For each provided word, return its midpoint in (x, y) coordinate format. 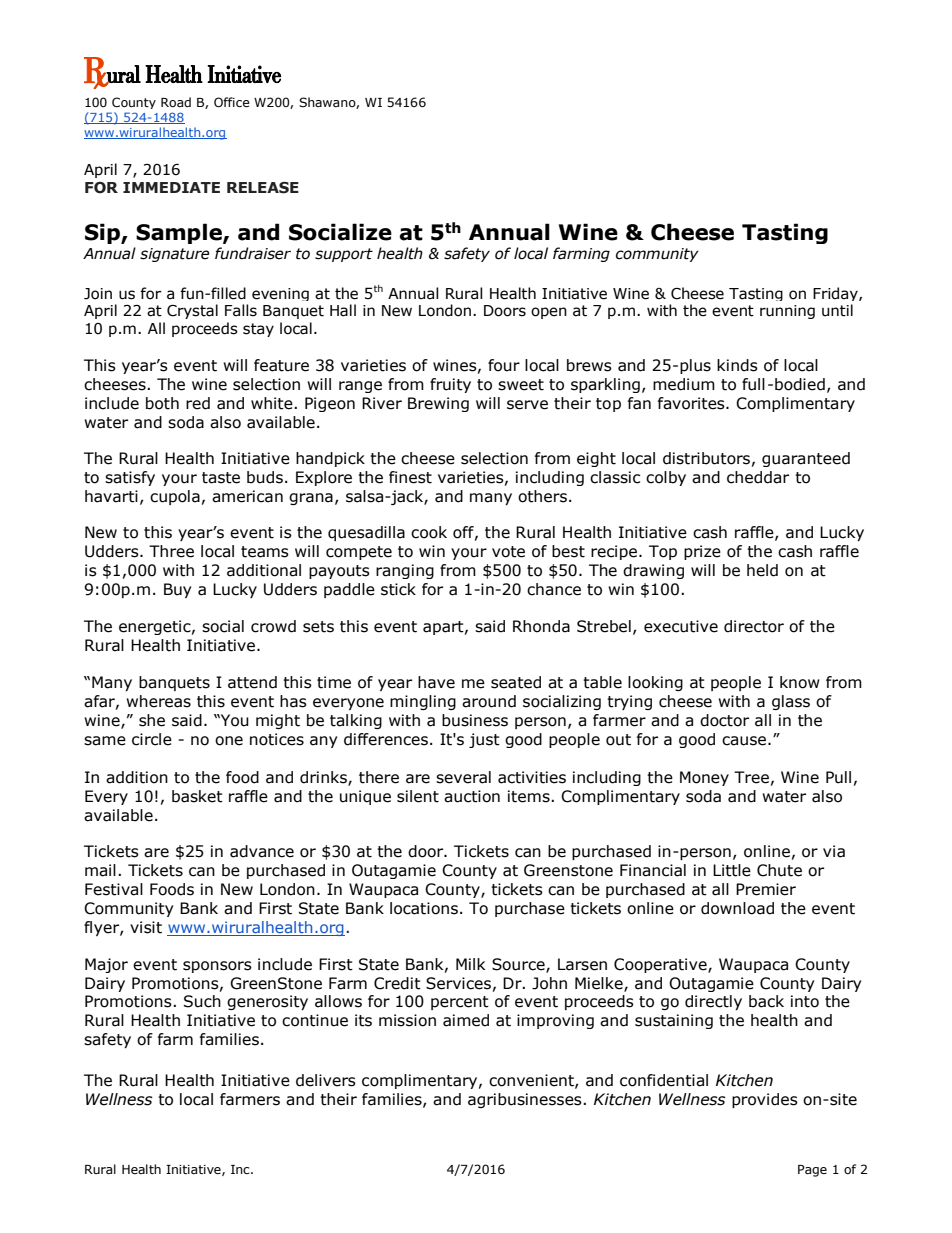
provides (765, 1100)
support (344, 255)
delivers (326, 1080)
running (787, 312)
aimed (466, 1020)
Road (176, 102)
